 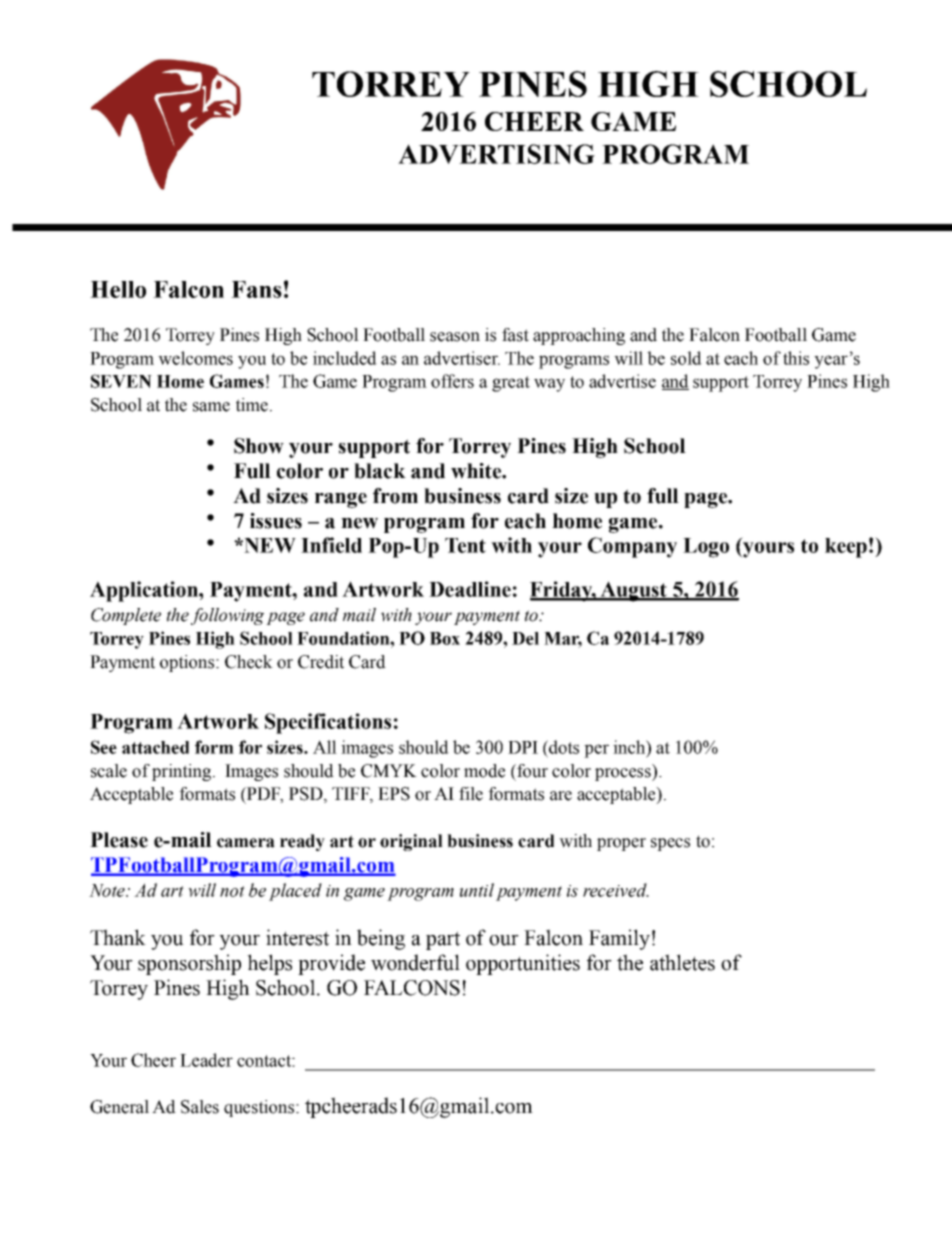 What do you see at coordinates (523, 964) in the page?
I see `opportunities` at bounding box center [523, 964].
